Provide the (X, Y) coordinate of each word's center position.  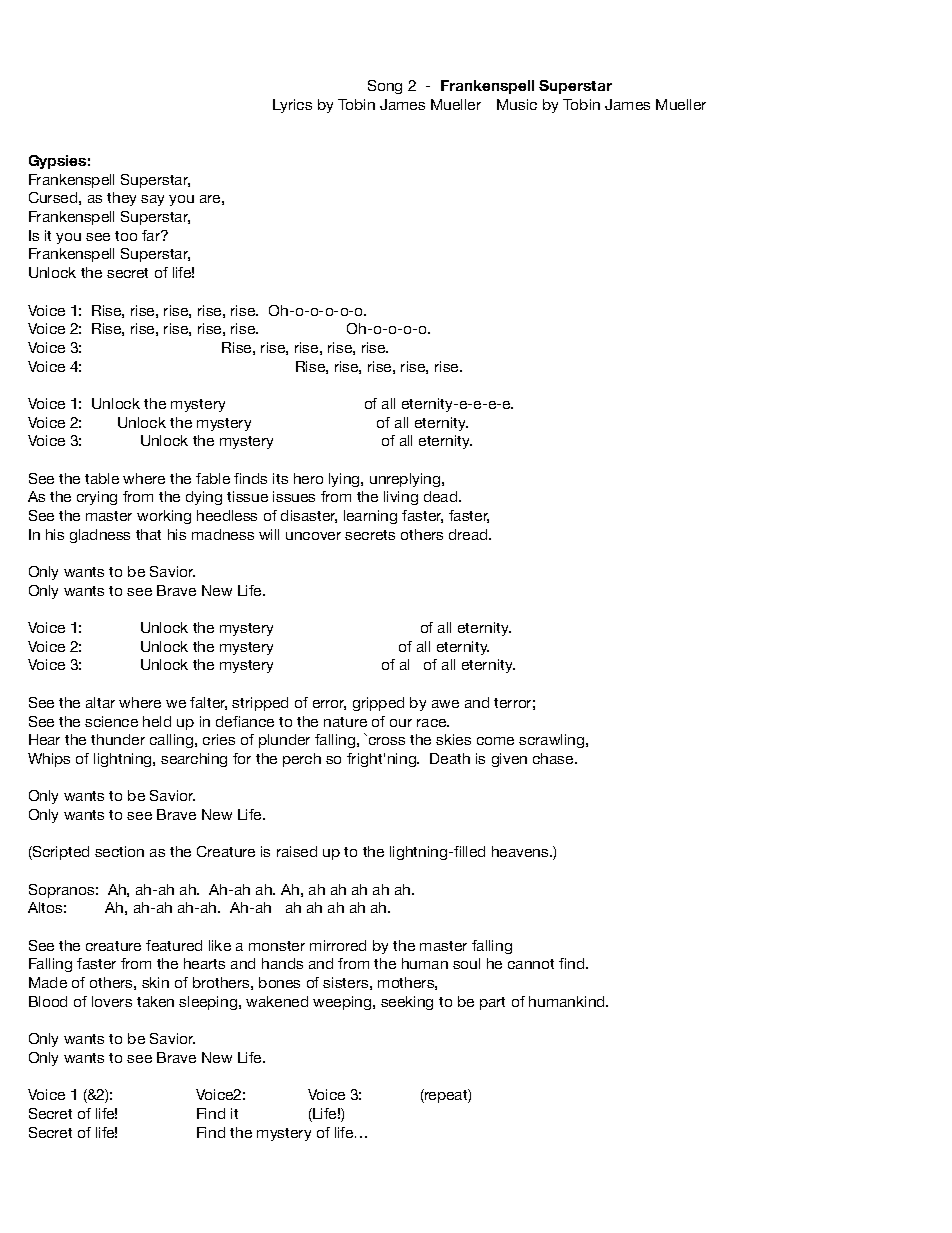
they (121, 199)
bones (279, 982)
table (102, 478)
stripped (260, 704)
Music (517, 104)
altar (100, 702)
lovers (112, 1001)
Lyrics (292, 106)
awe (445, 704)
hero (308, 478)
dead (442, 496)
